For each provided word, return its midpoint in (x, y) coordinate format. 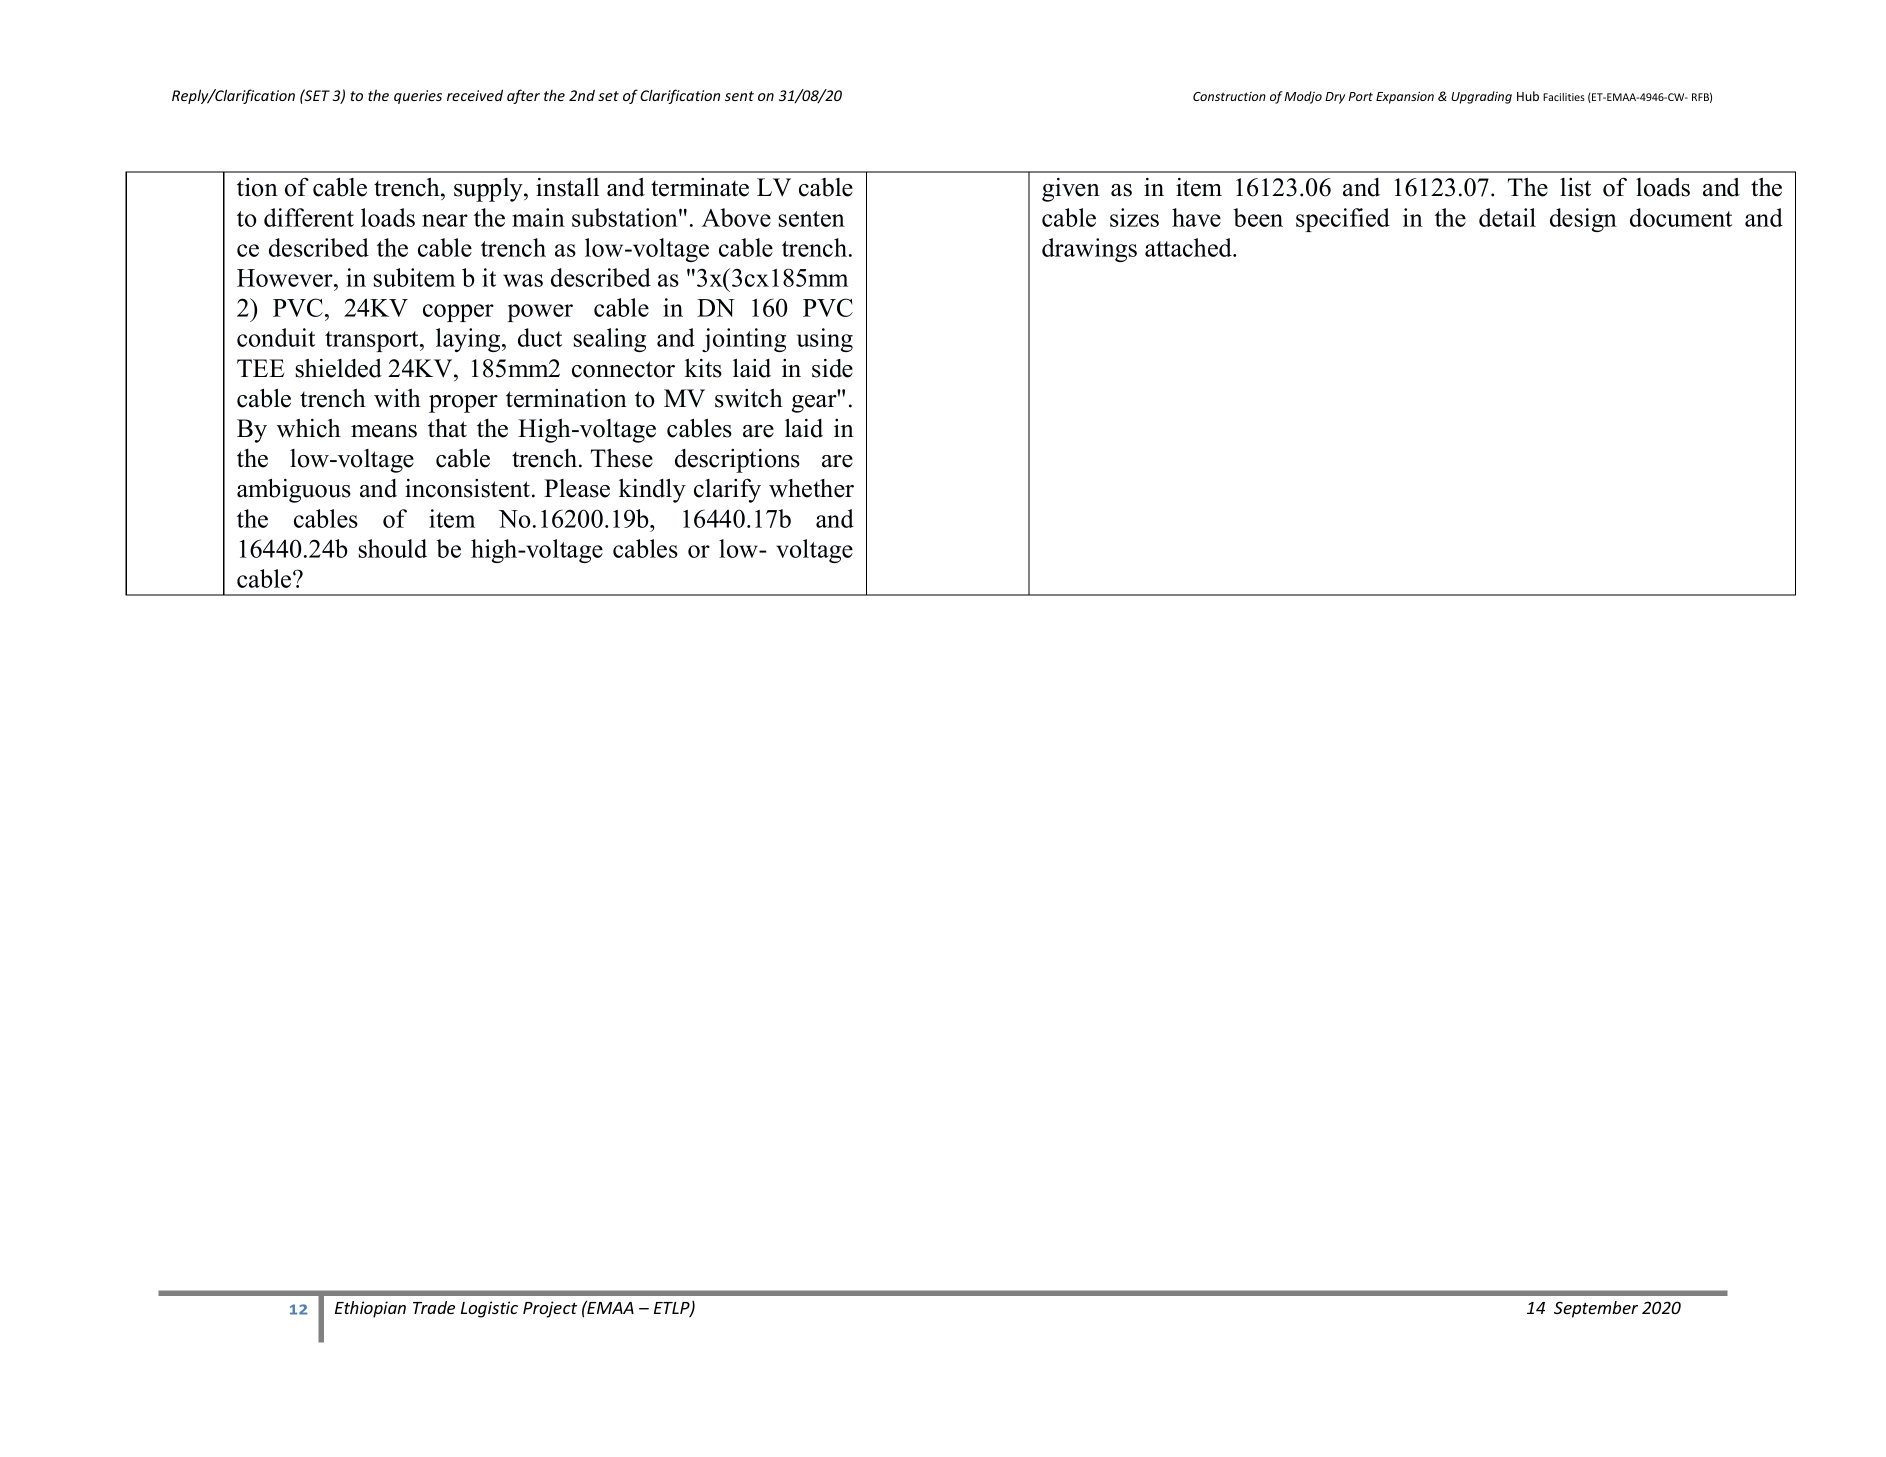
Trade (434, 1307)
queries (418, 97)
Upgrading (1481, 97)
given (1071, 190)
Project (550, 1309)
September (1596, 1309)
